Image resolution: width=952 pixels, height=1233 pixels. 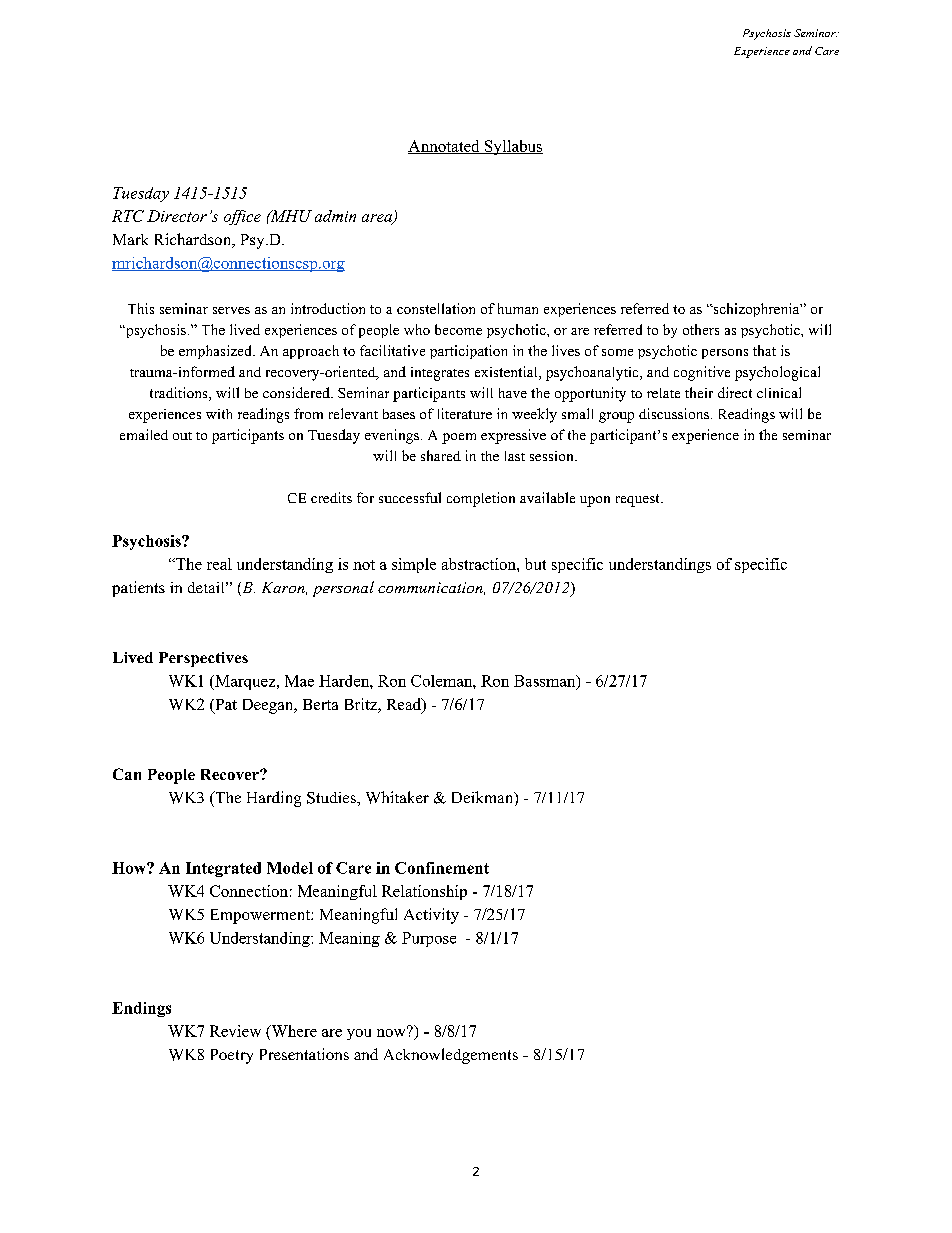 What do you see at coordinates (128, 216) in the document?
I see `RTC` at bounding box center [128, 216].
